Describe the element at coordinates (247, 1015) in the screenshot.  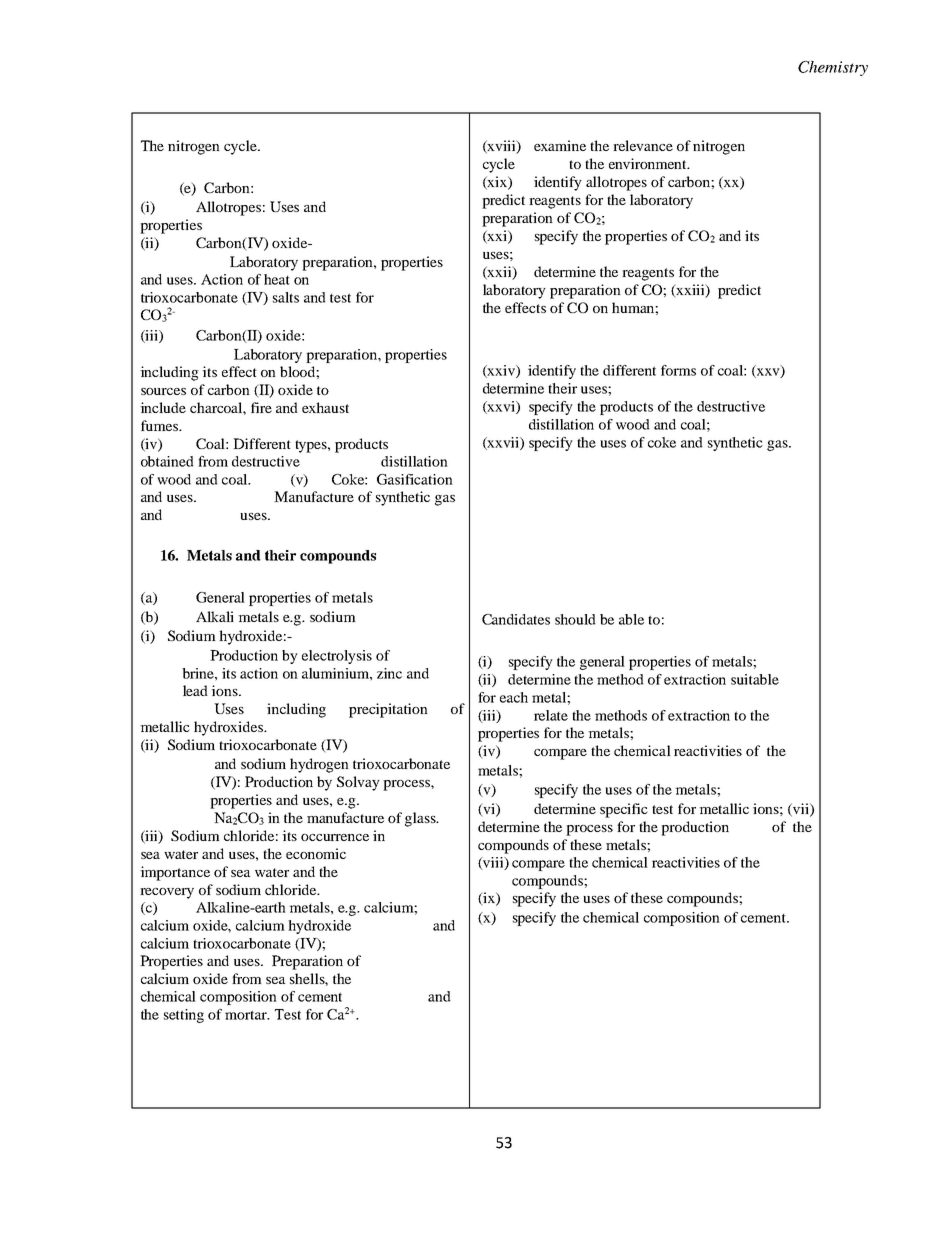
I see `mortar` at that location.
